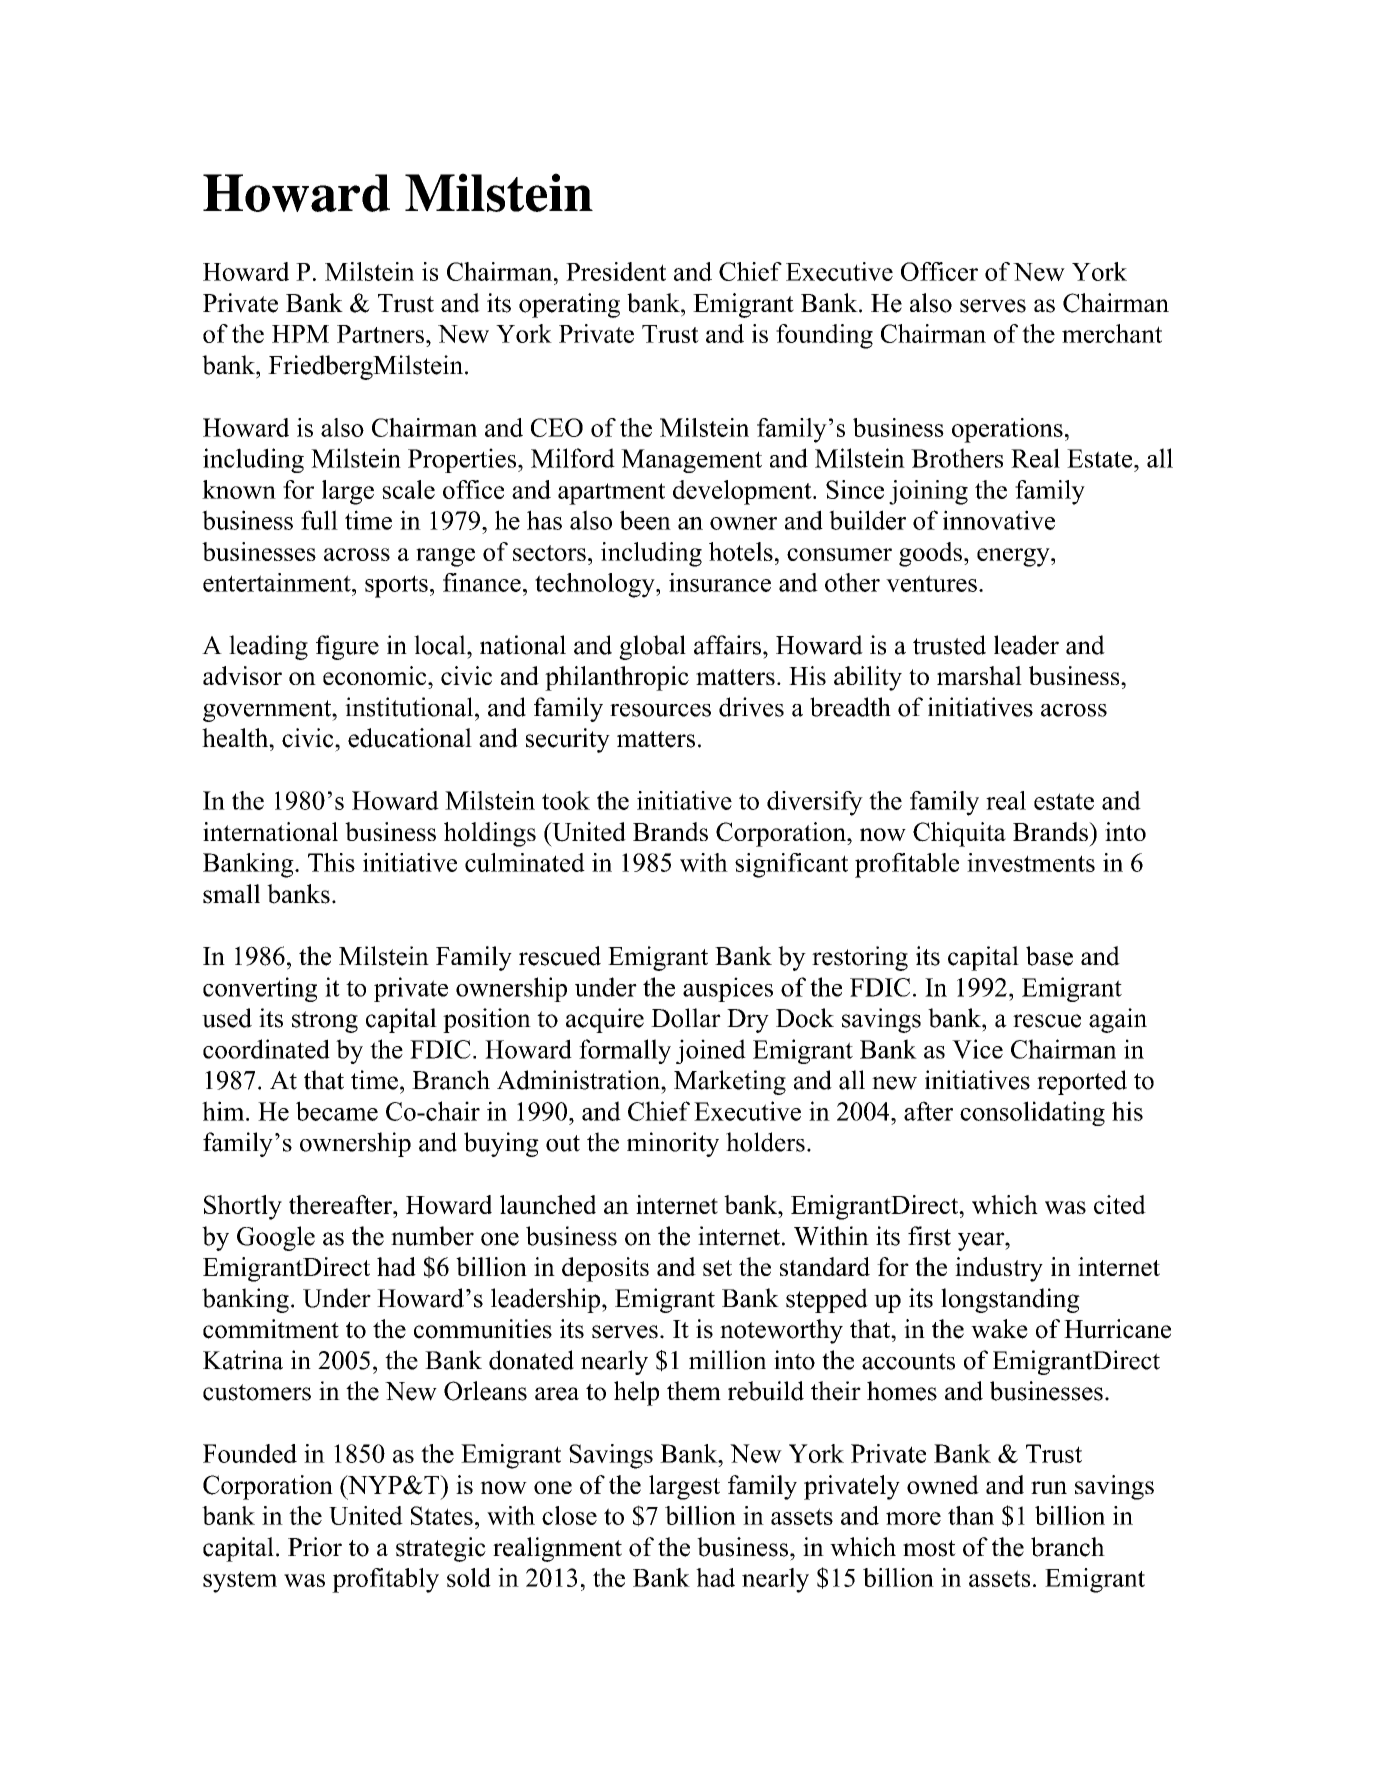  I want to click on merchant, so click(1112, 333).
